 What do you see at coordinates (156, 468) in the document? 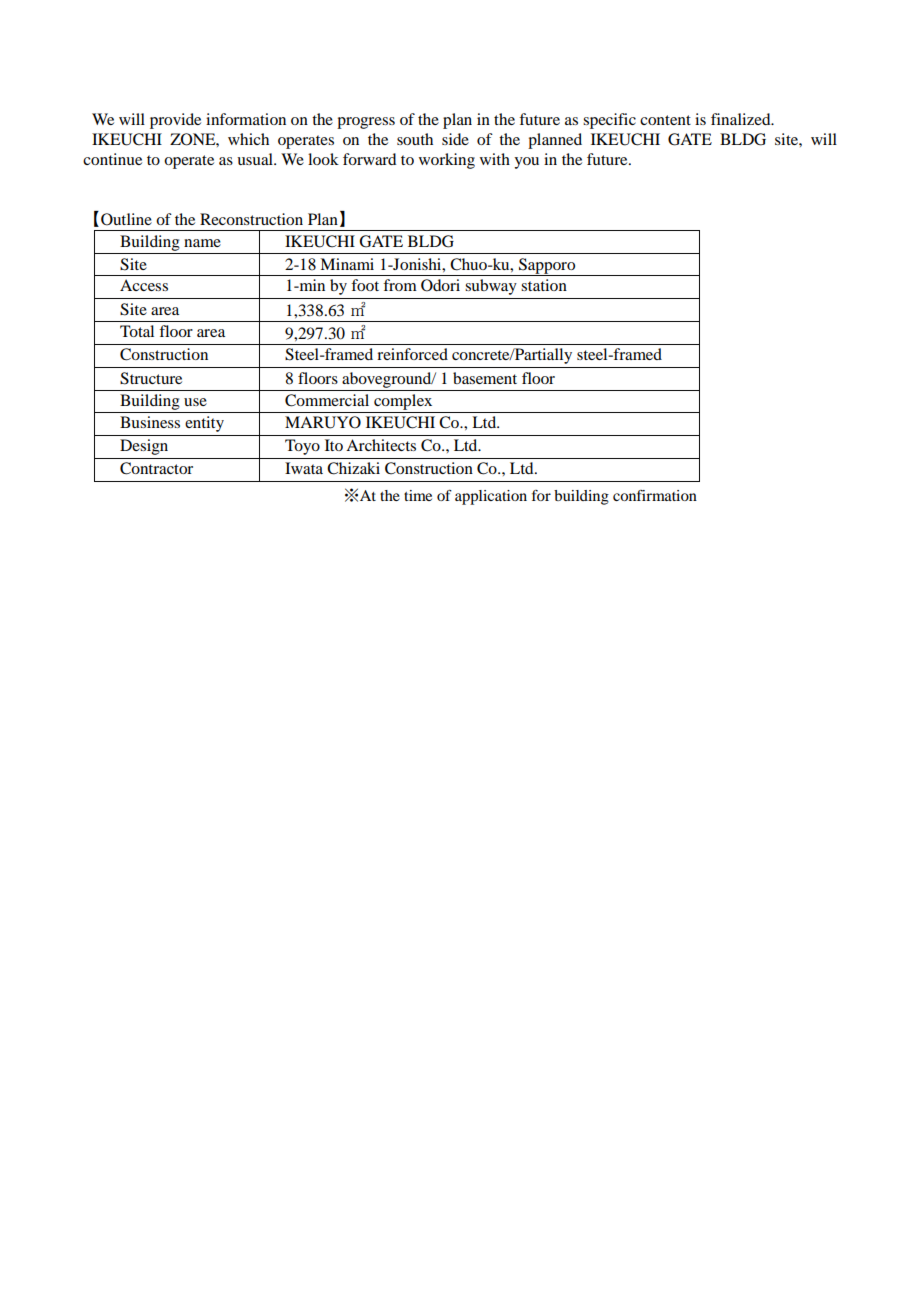
I see `Contractor` at bounding box center [156, 468].
